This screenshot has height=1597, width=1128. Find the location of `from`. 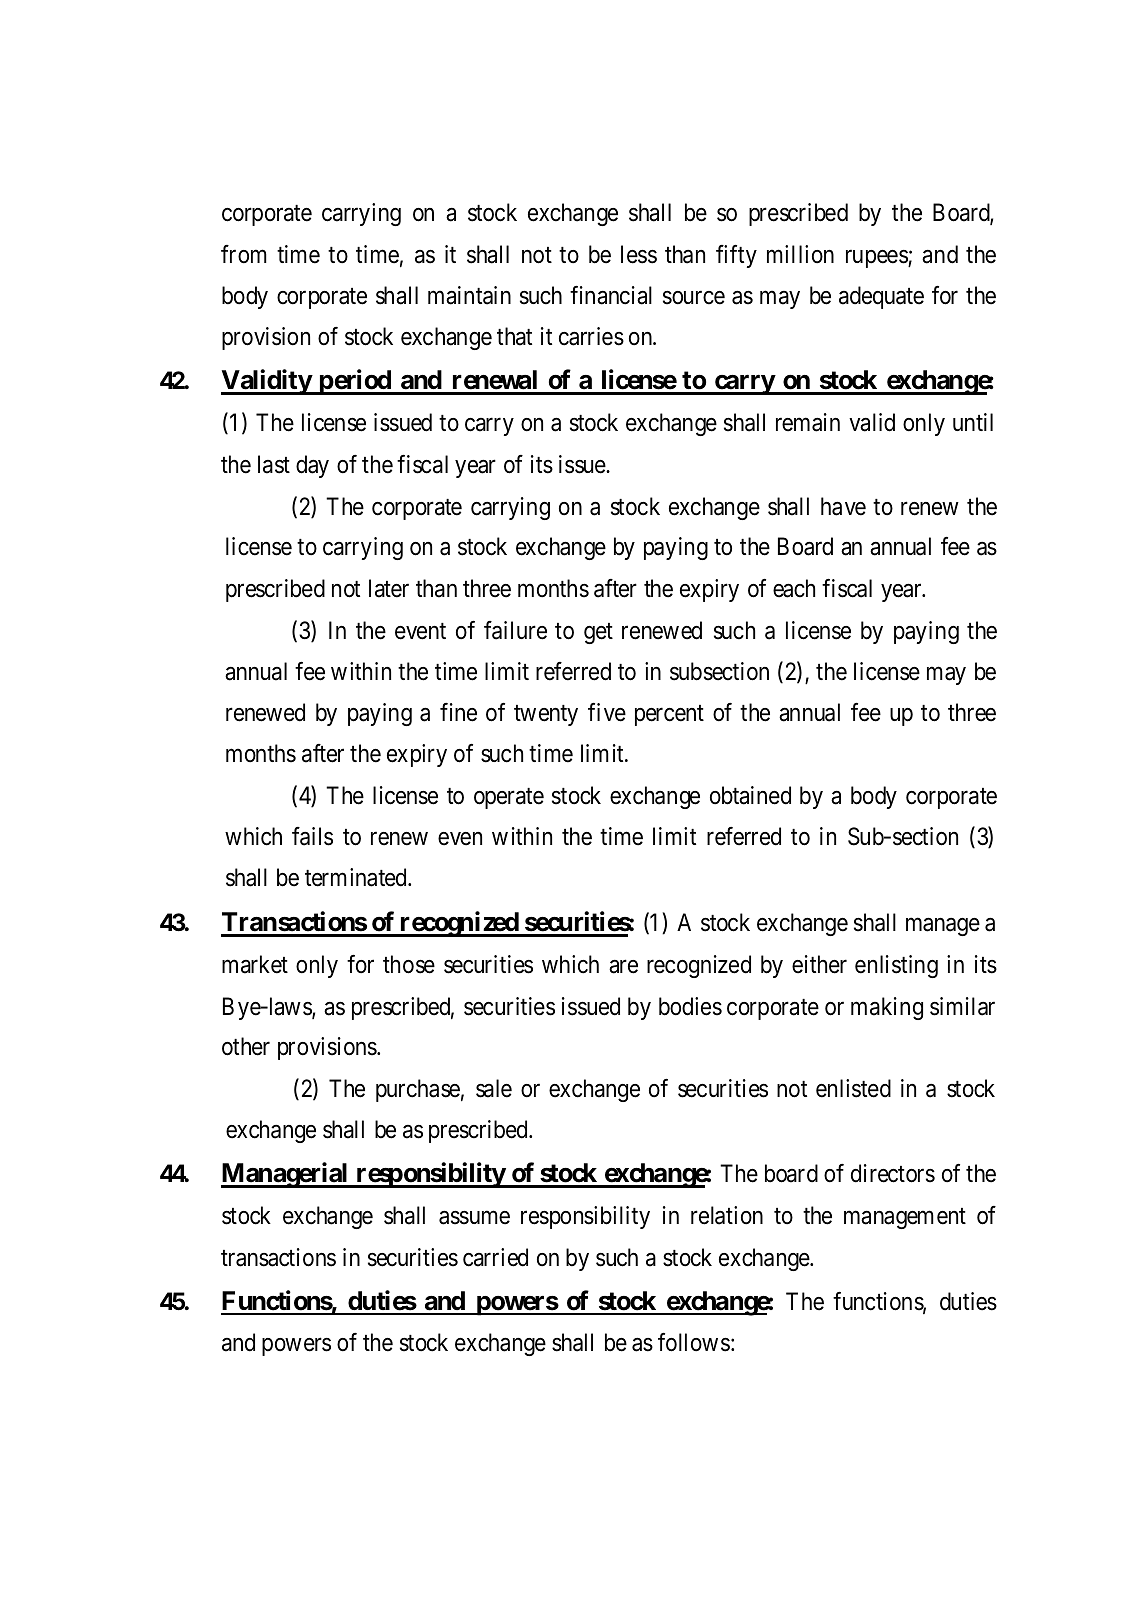

from is located at coordinates (244, 254).
